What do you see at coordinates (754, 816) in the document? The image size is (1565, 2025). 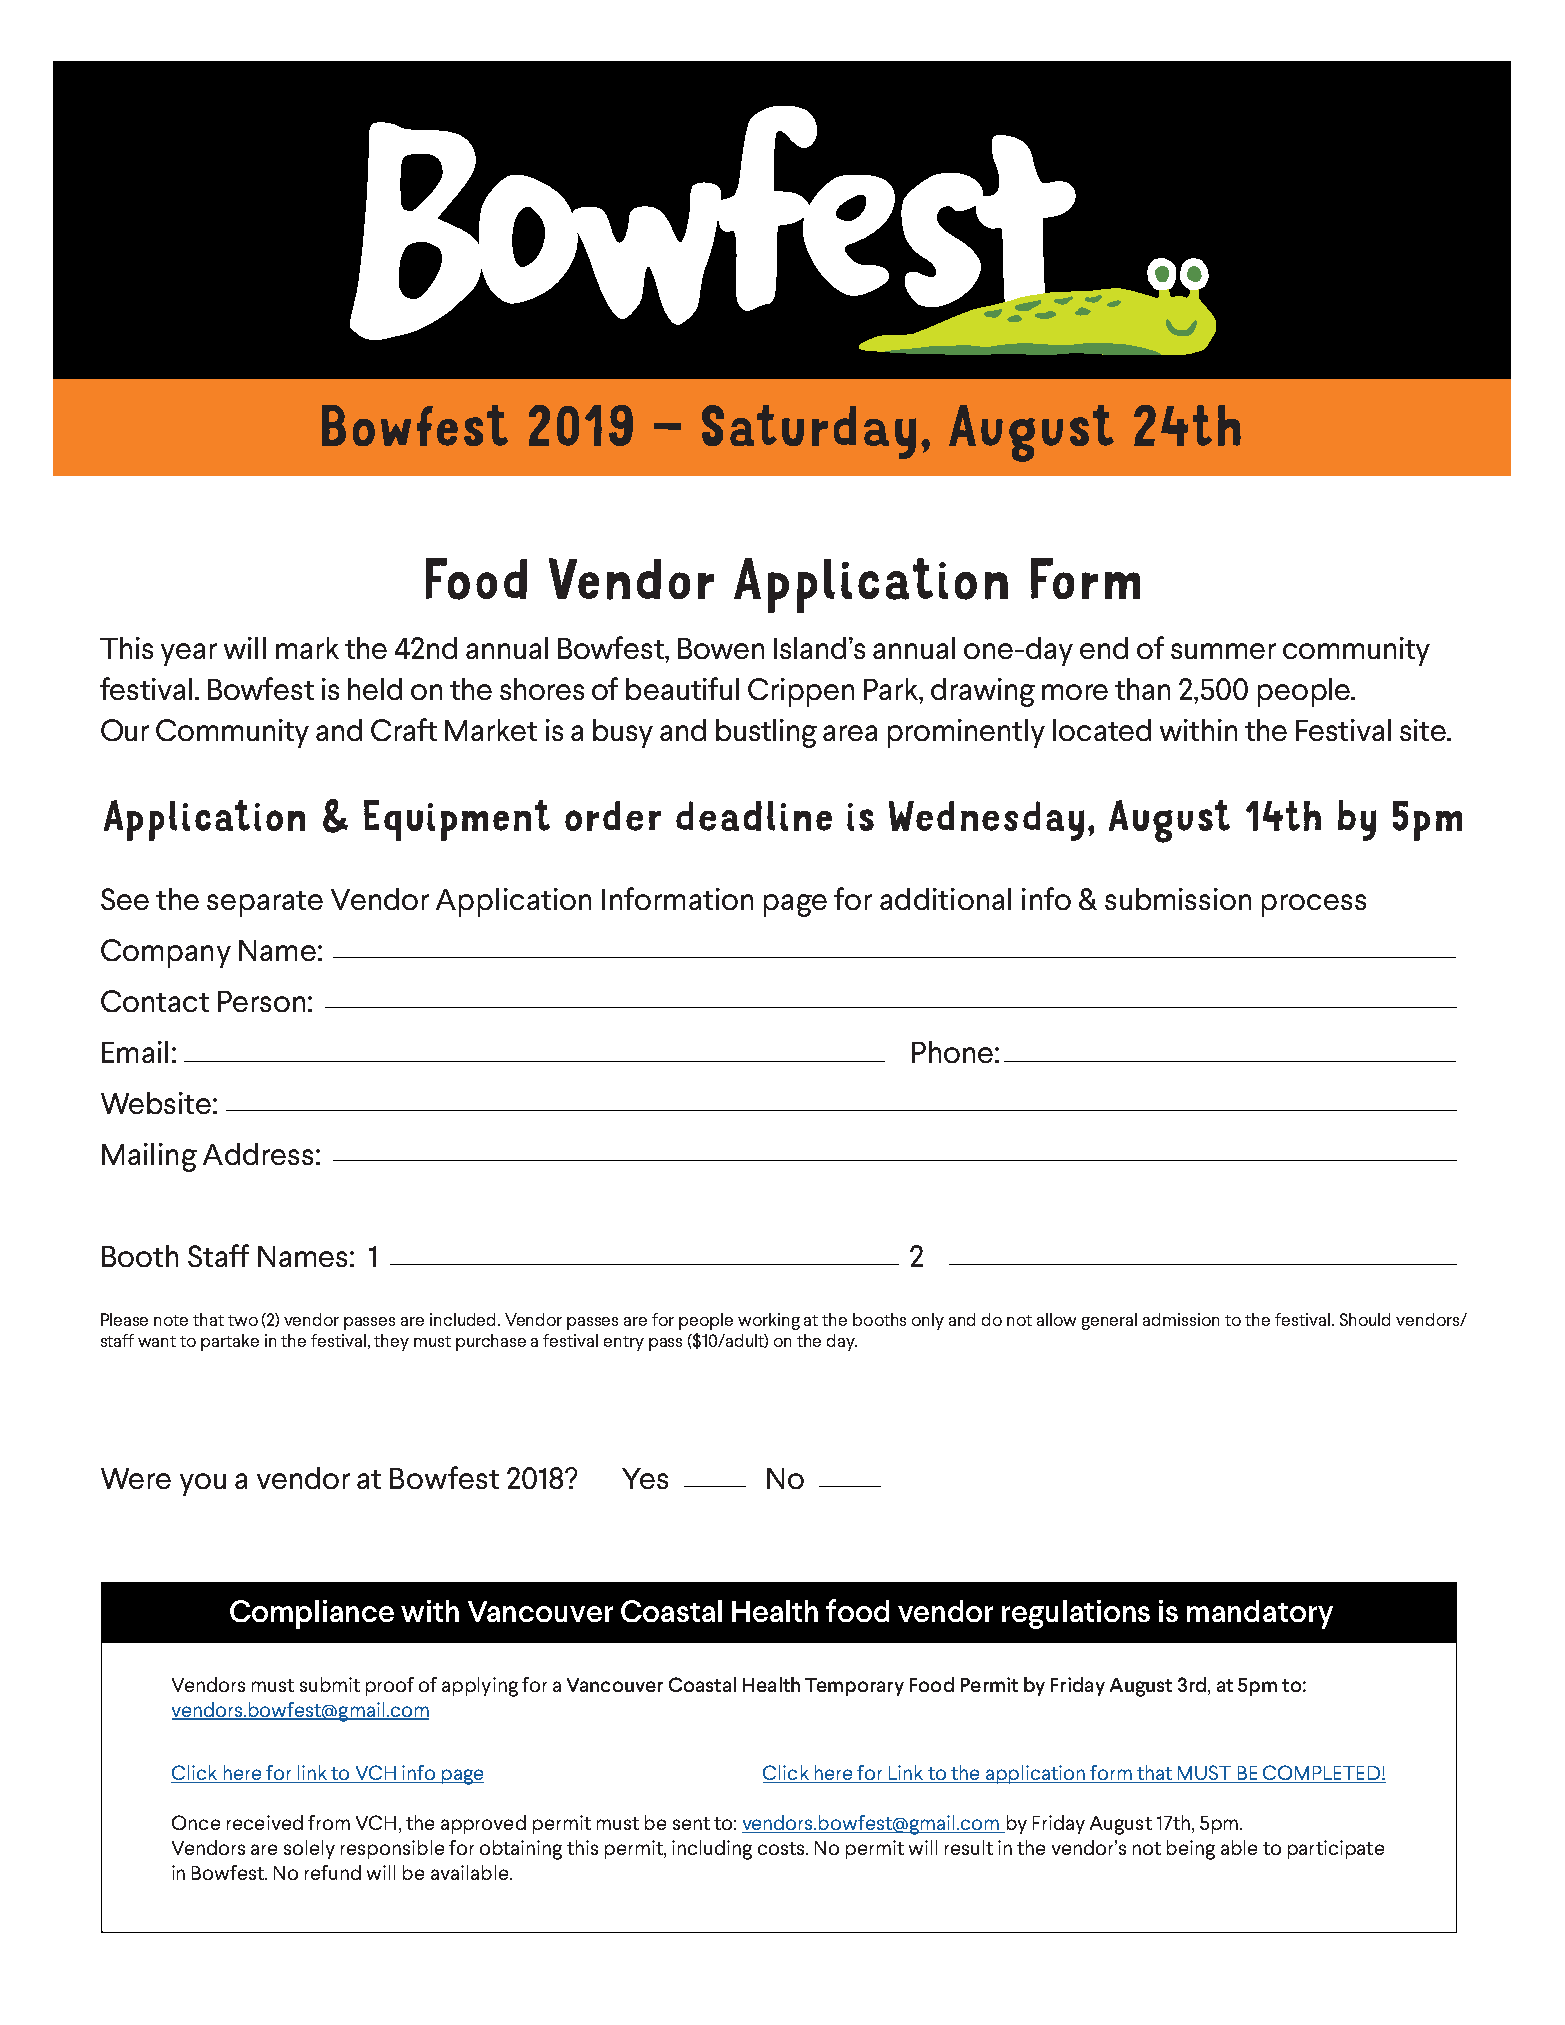 I see `deadline` at bounding box center [754, 816].
